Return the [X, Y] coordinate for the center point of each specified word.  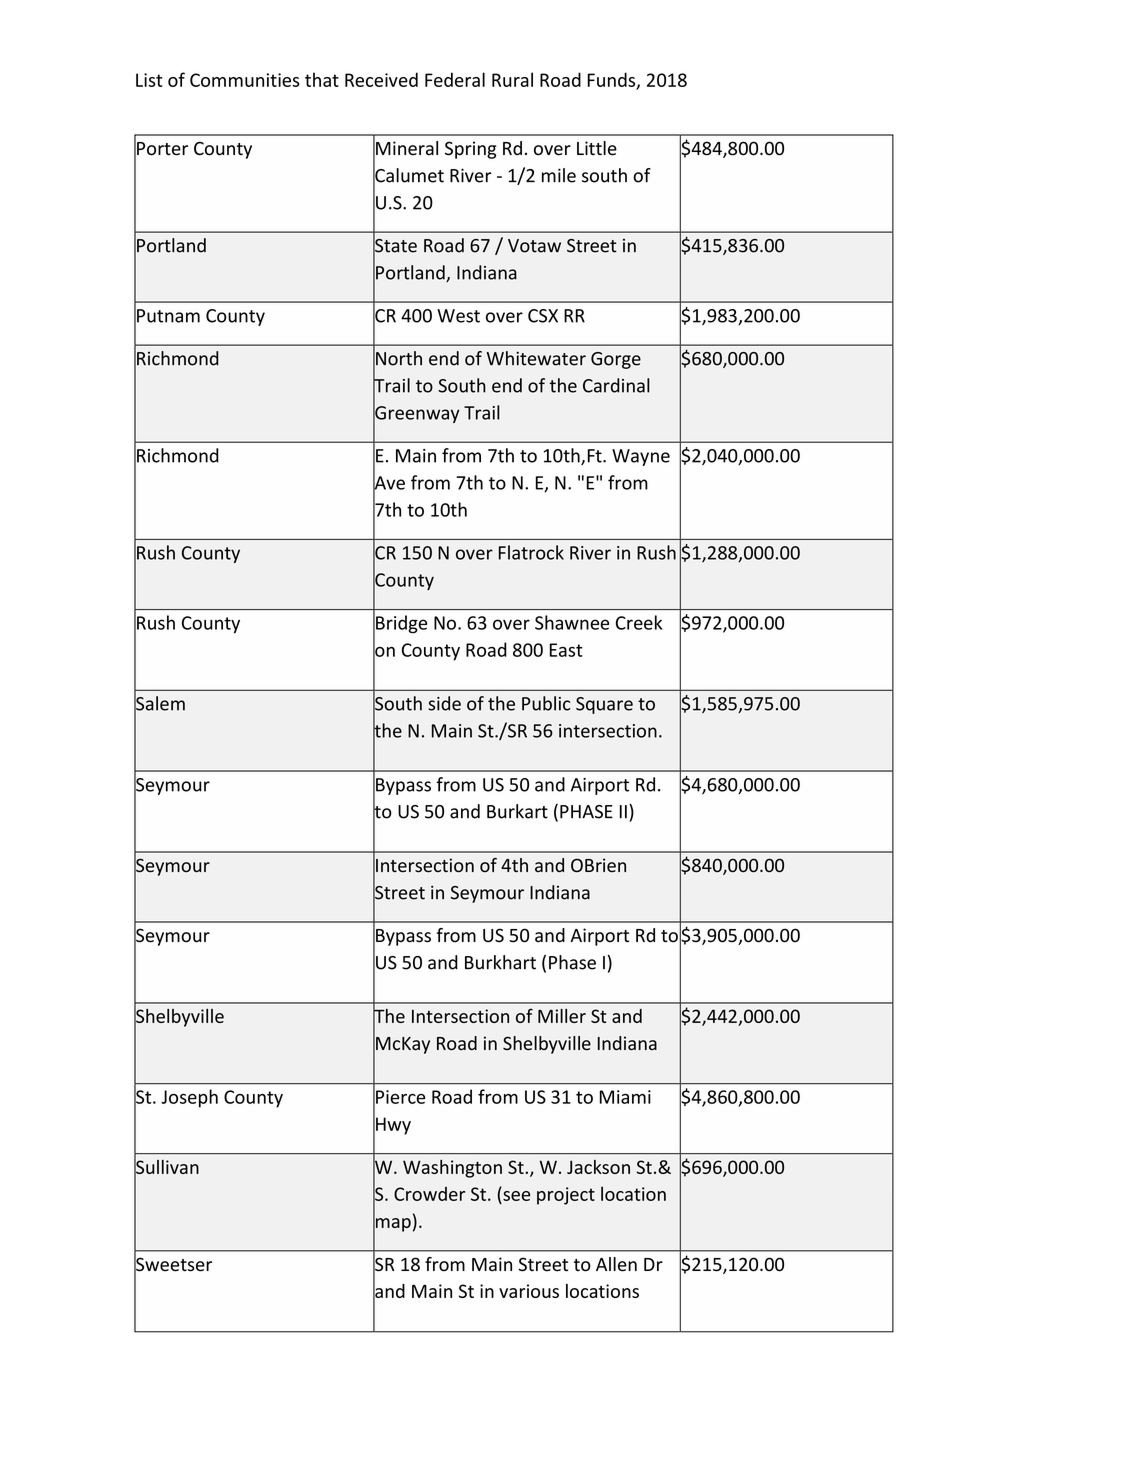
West [458, 316]
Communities [245, 80]
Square [604, 705]
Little [597, 148]
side [444, 703]
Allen [616, 1264]
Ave [389, 483]
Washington [452, 1169]
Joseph [189, 1098]
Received [381, 79]
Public [546, 703]
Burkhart [500, 962]
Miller [562, 1016]
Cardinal [616, 385]
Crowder [429, 1194]
